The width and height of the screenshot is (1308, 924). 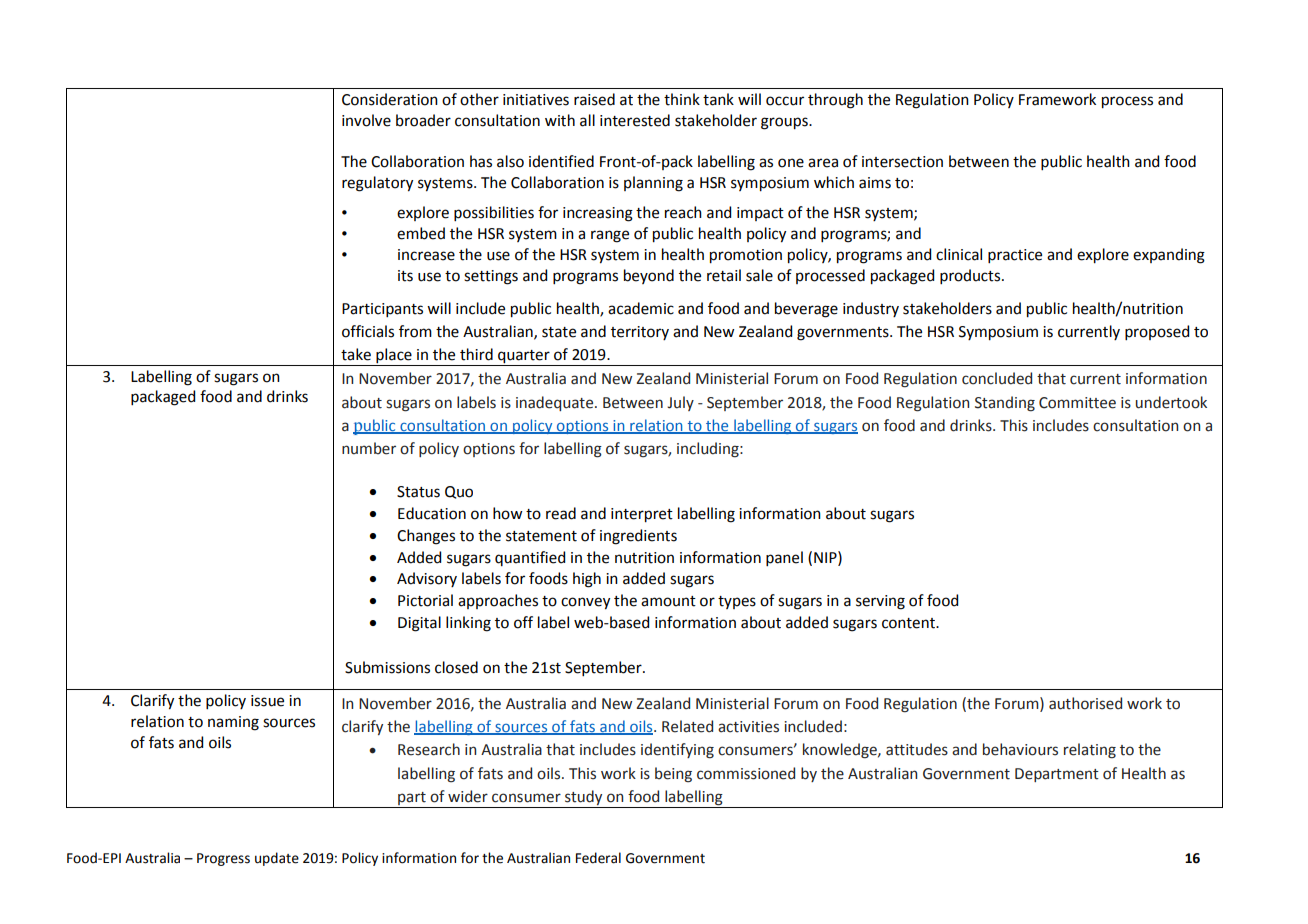 I want to click on Committee, so click(x=1077, y=403).
